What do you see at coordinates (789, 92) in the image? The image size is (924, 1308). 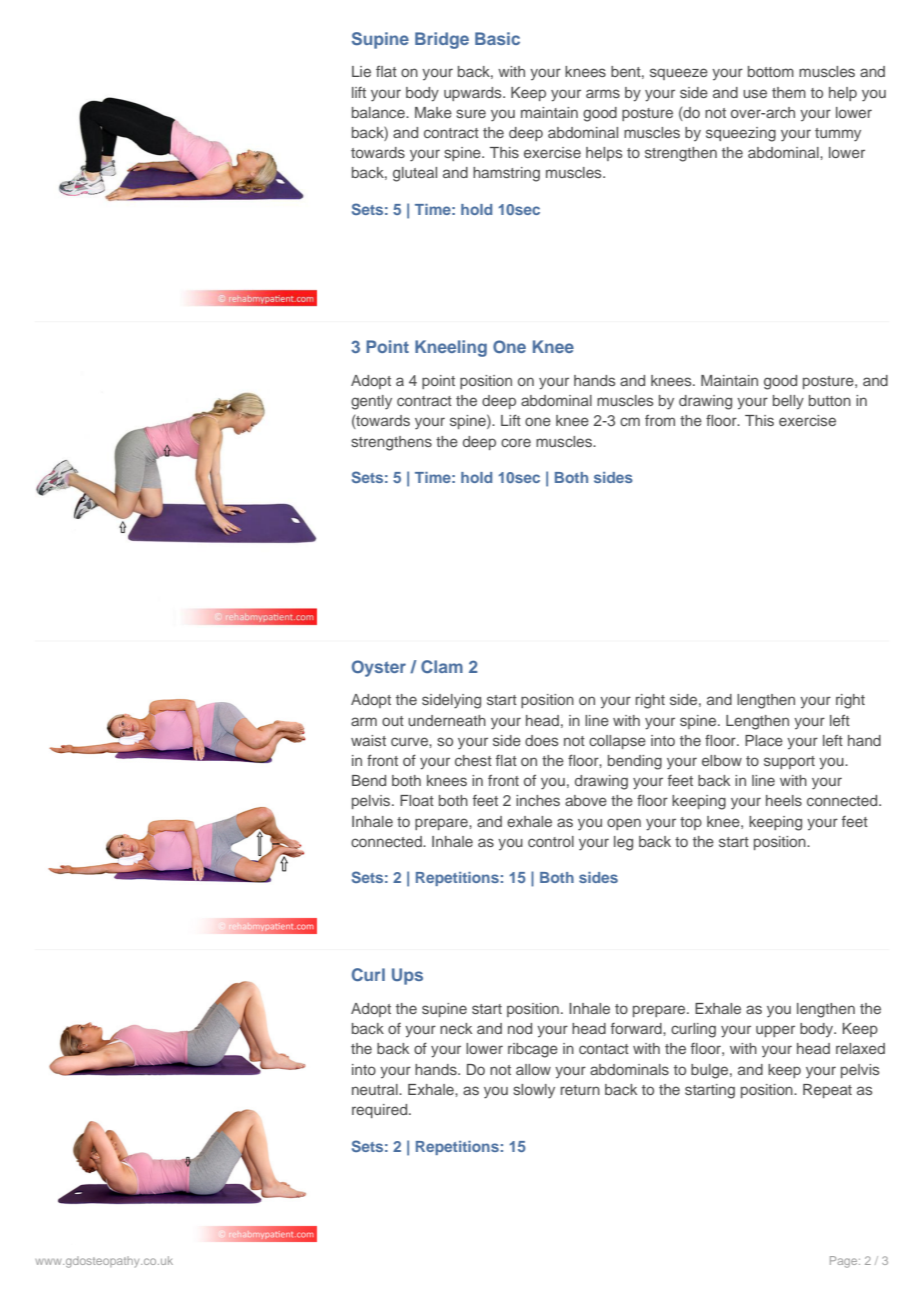 I see `them` at bounding box center [789, 92].
